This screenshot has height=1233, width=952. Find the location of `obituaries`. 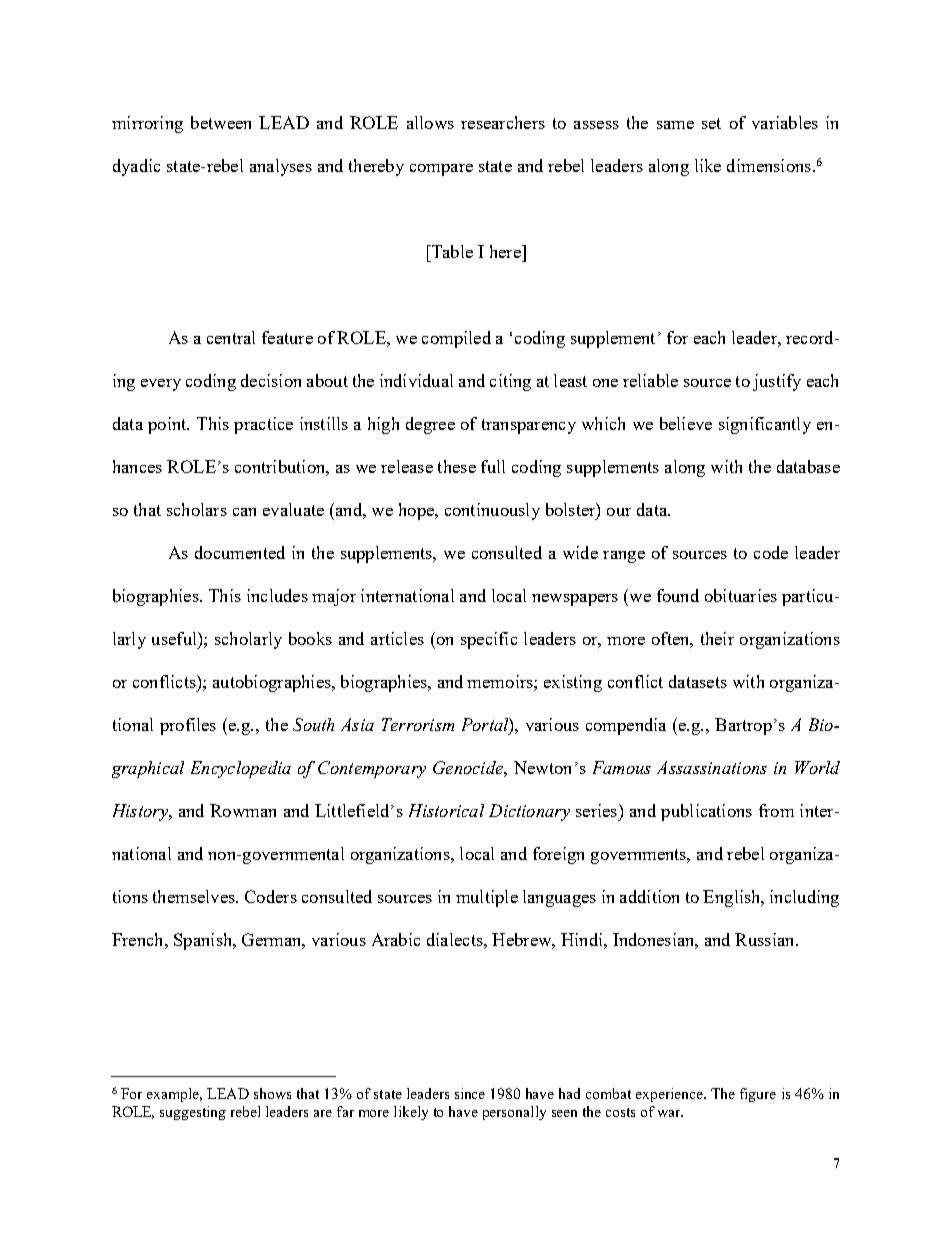

obituaries is located at coordinates (741, 595).
